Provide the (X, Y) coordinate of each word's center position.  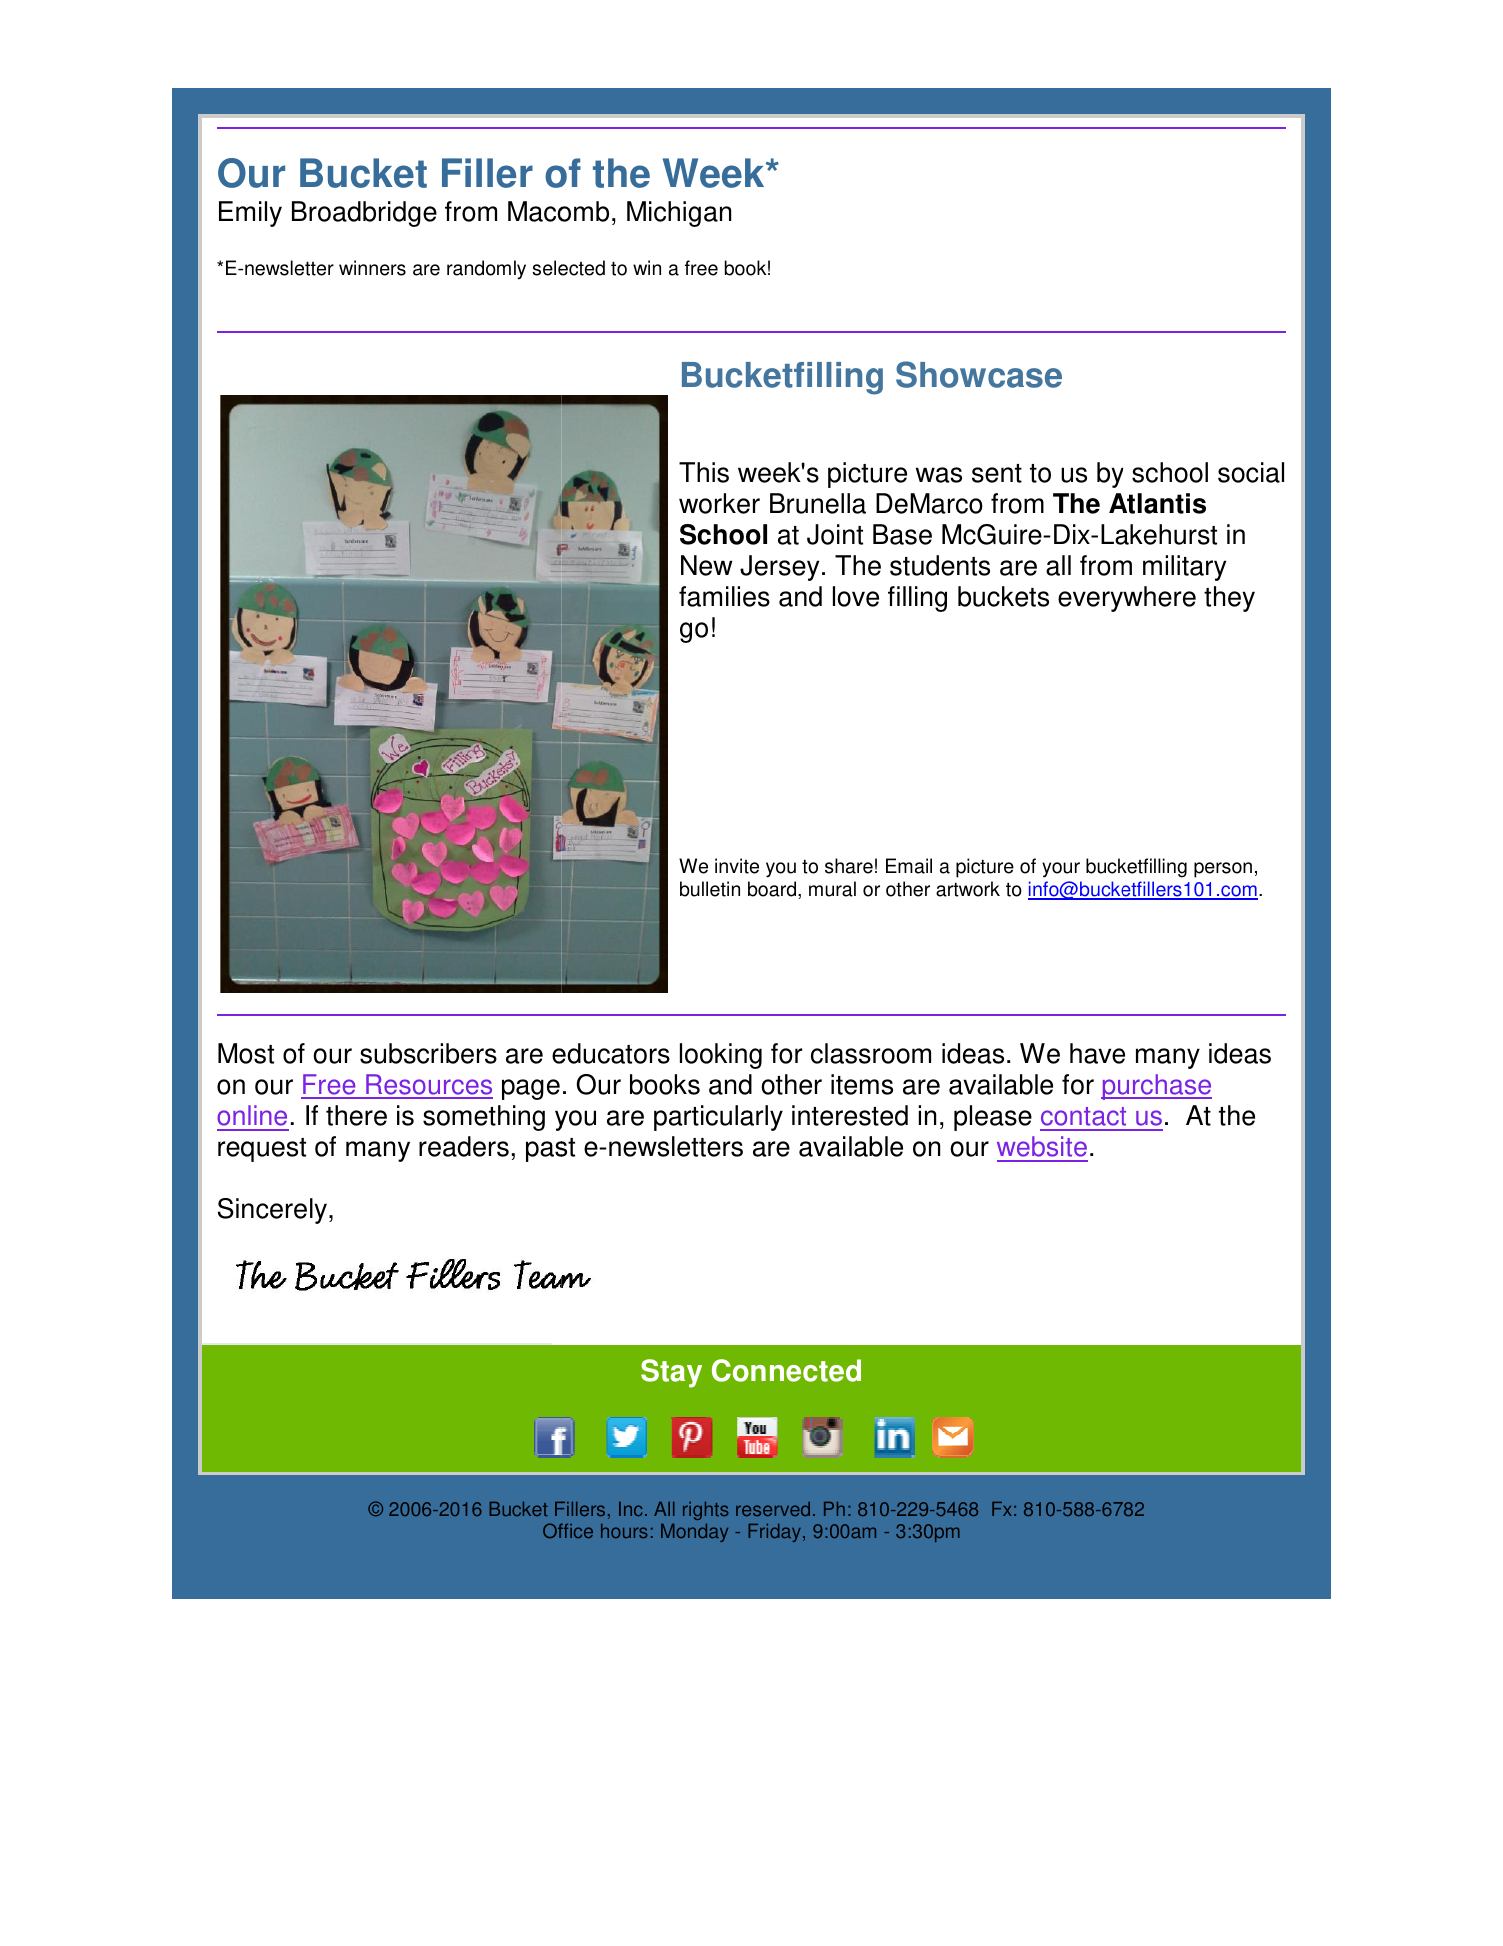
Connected (786, 1370)
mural (832, 889)
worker (719, 503)
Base (902, 534)
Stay (671, 1373)
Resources (428, 1086)
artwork (968, 889)
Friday (774, 1533)
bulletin (710, 889)
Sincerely (274, 1211)
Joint (835, 534)
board (772, 889)
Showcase (979, 374)
